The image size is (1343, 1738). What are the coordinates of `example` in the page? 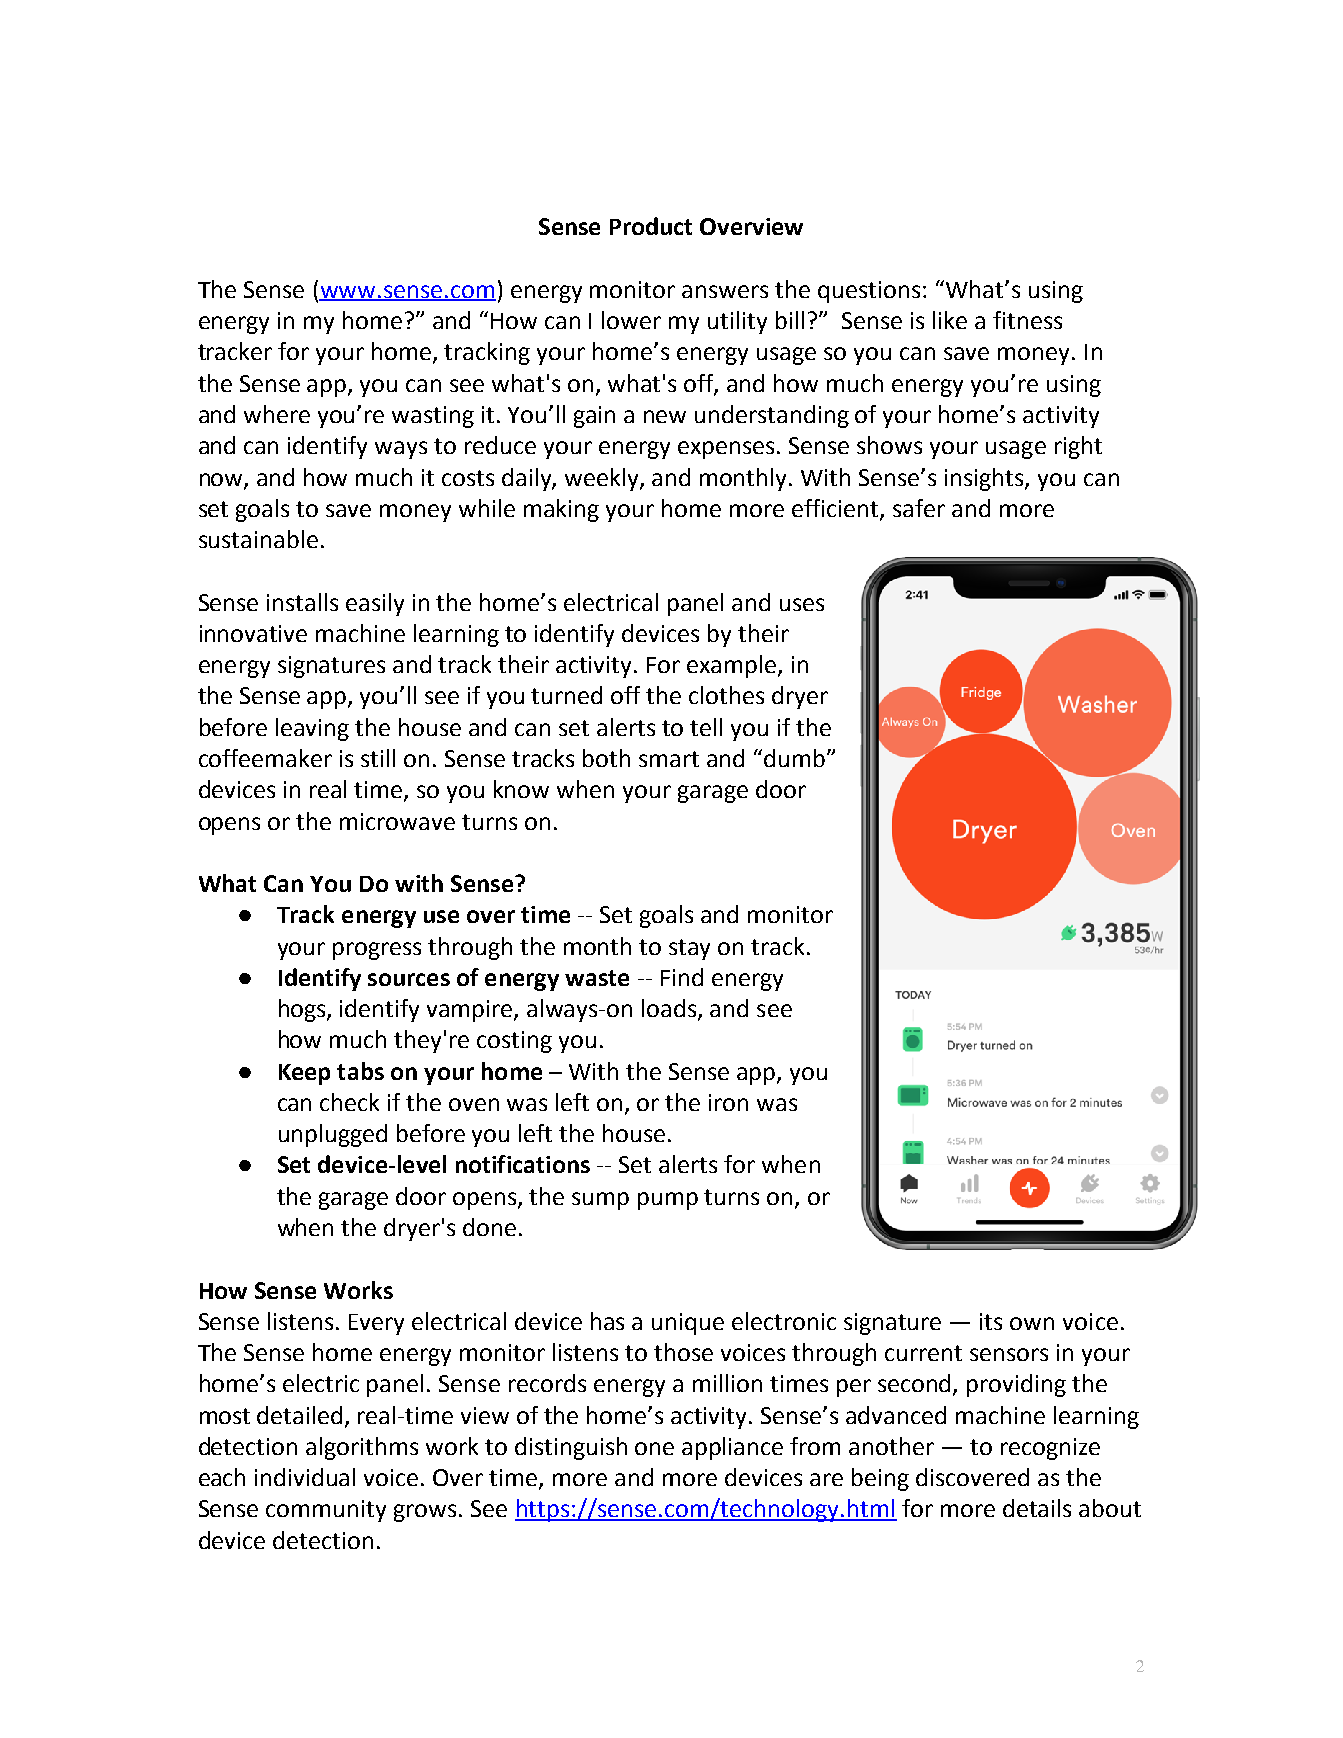 It's located at (733, 666).
